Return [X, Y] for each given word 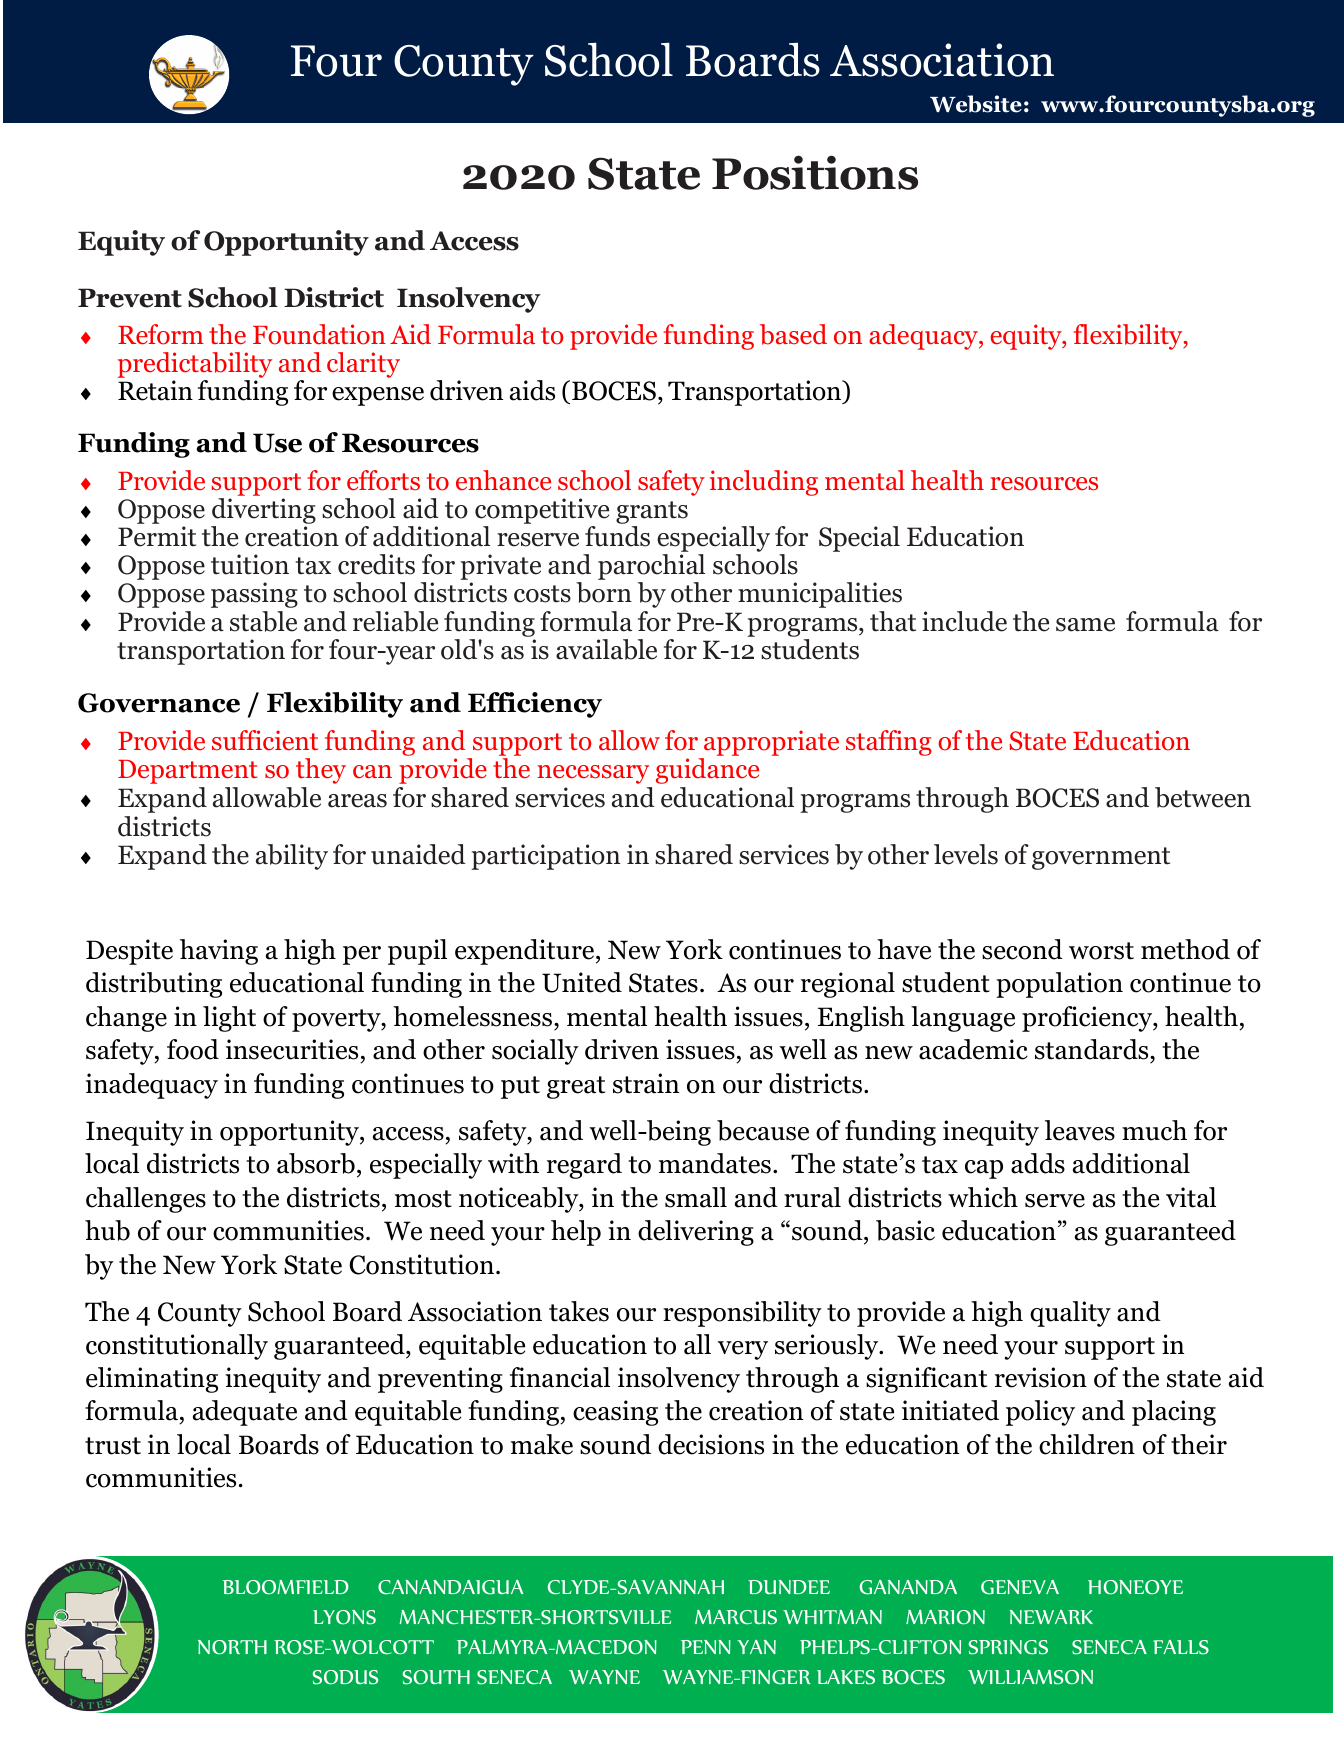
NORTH [232, 1647]
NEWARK [1051, 1617]
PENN [706, 1647]
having [219, 952]
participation [545, 857]
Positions [815, 172]
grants [652, 512]
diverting [264, 511]
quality [1070, 1314]
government [1101, 858]
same [1085, 625]
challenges [146, 1200]
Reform [161, 334]
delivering [696, 1233]
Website [976, 104]
